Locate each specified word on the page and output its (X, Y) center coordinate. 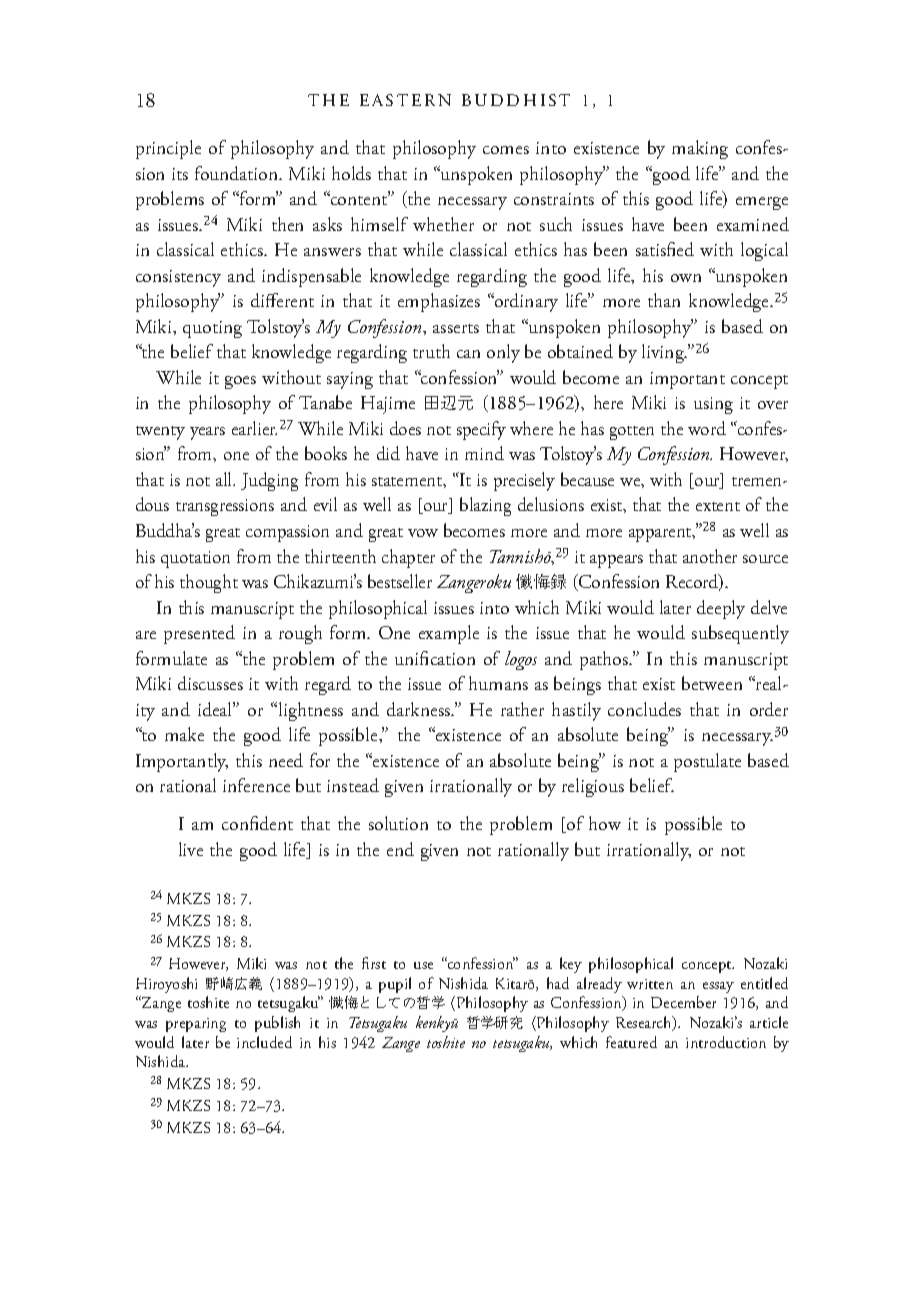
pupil (395, 985)
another (710, 556)
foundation (238, 173)
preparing (196, 1025)
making (700, 149)
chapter (408, 558)
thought (209, 583)
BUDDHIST (516, 100)
